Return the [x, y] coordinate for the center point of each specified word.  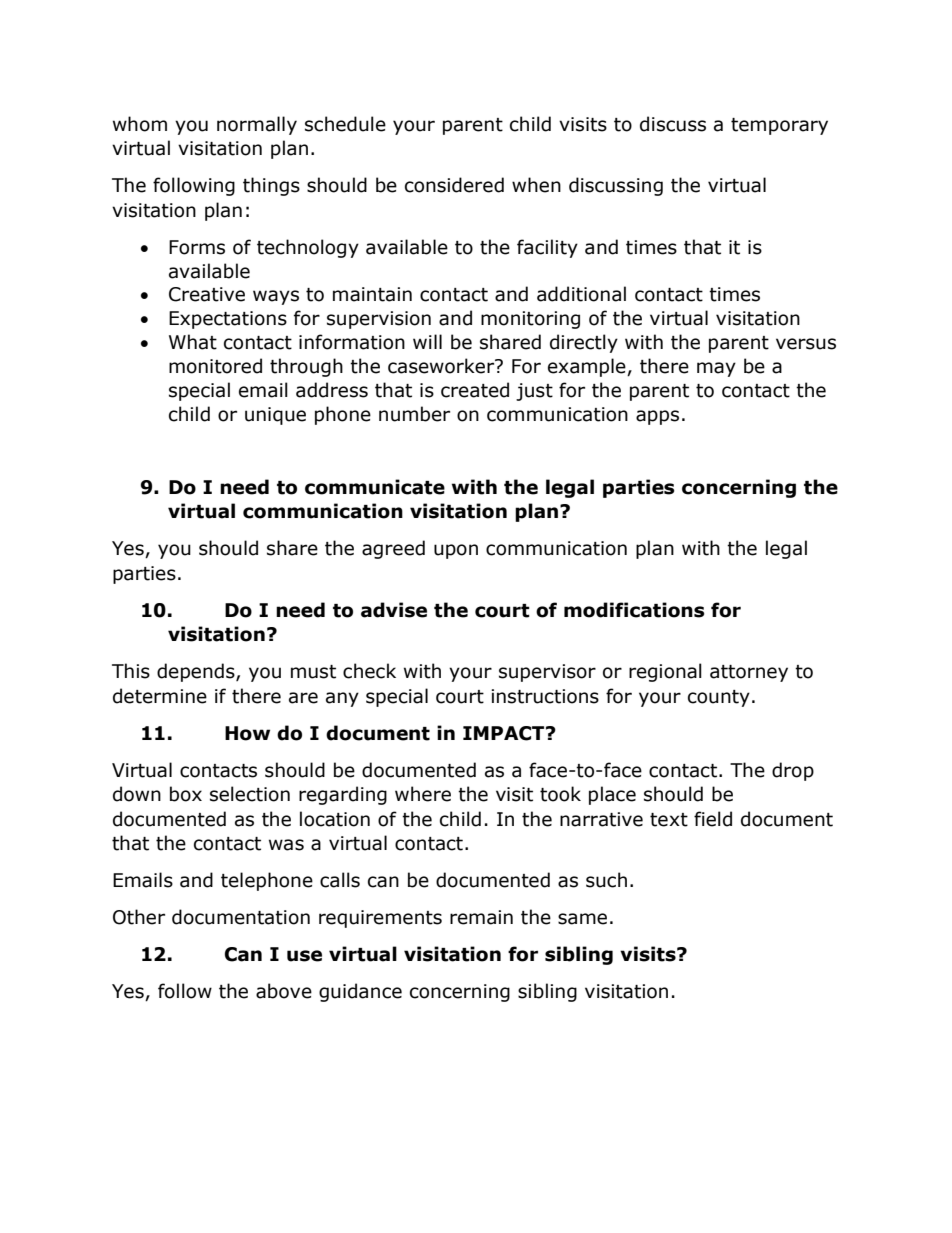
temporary [779, 126]
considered [454, 185]
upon [456, 551]
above [284, 991]
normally [257, 125]
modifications [634, 610]
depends [197, 672]
